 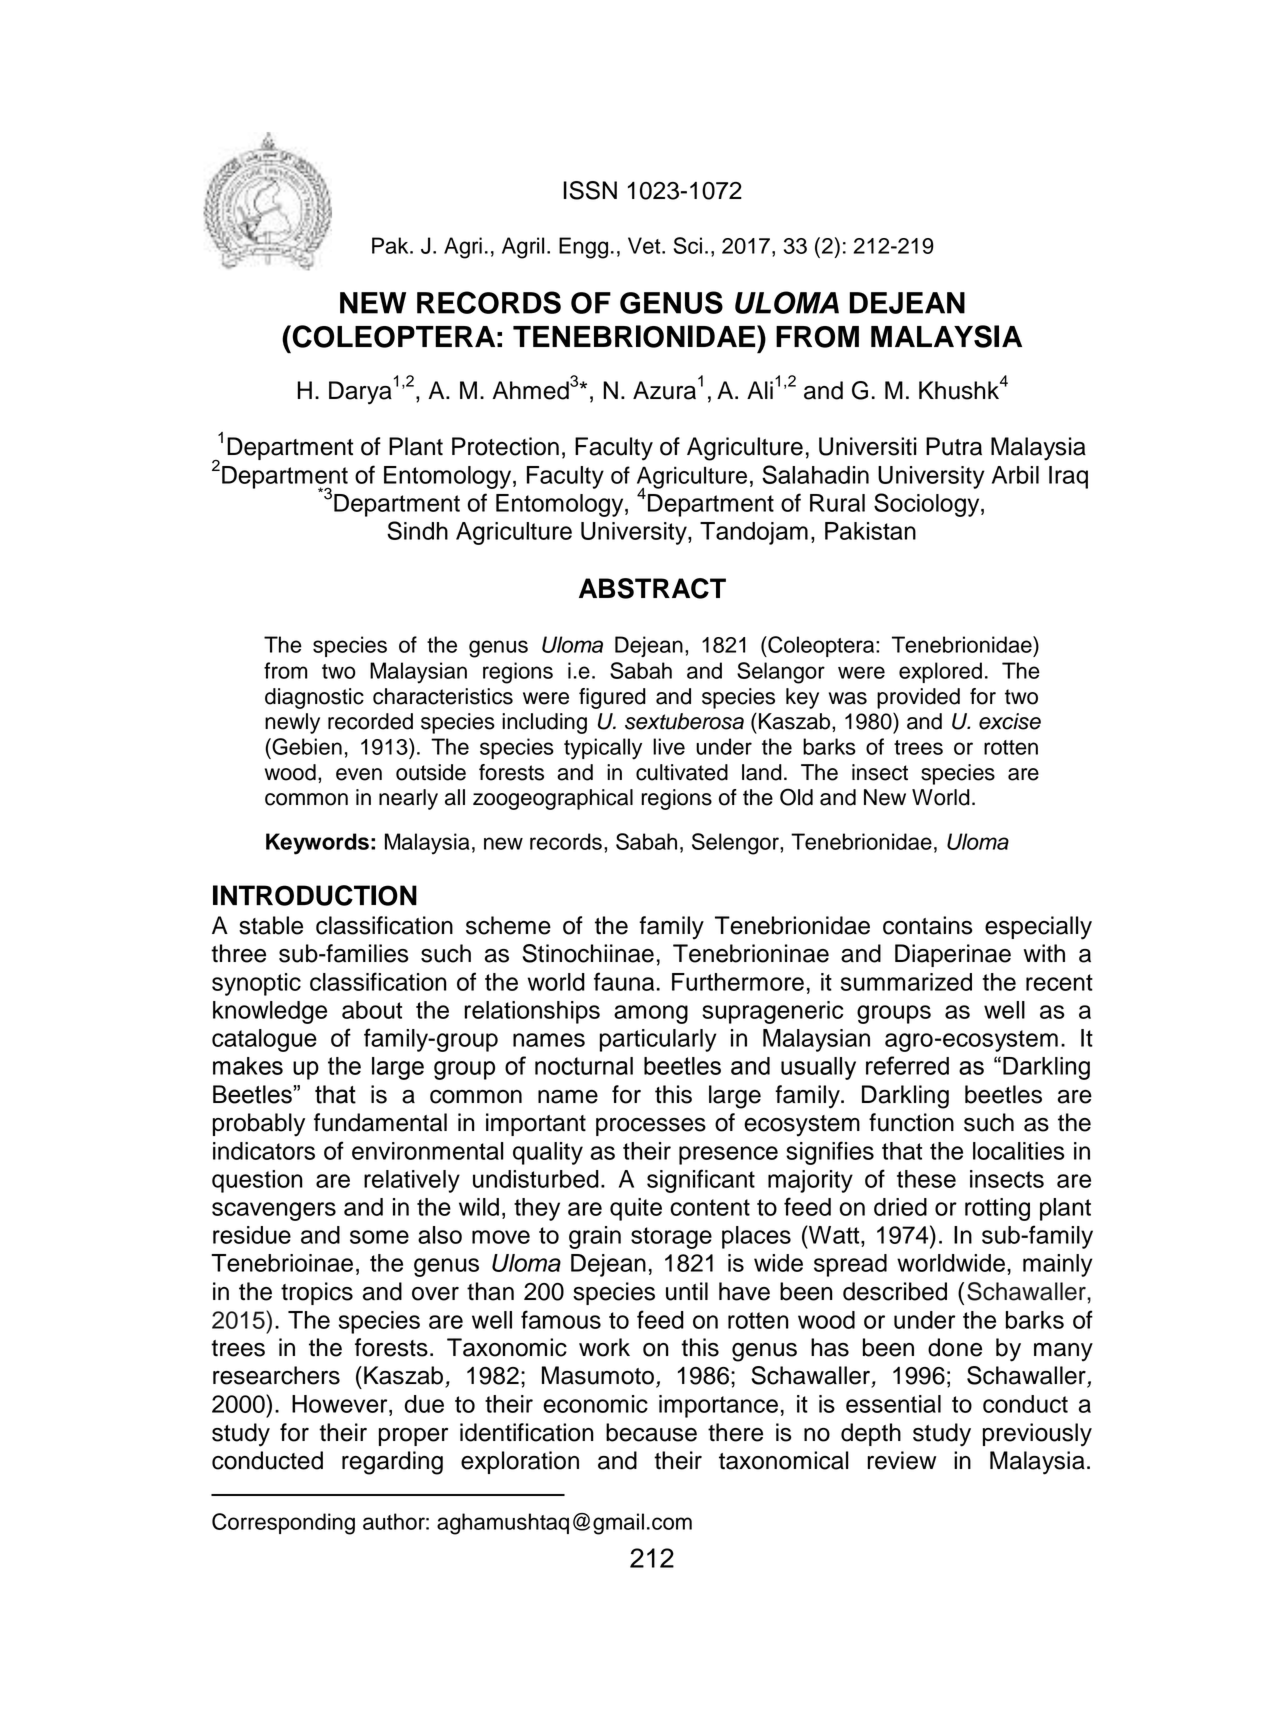 I want to click on regarding, so click(x=392, y=1463).
